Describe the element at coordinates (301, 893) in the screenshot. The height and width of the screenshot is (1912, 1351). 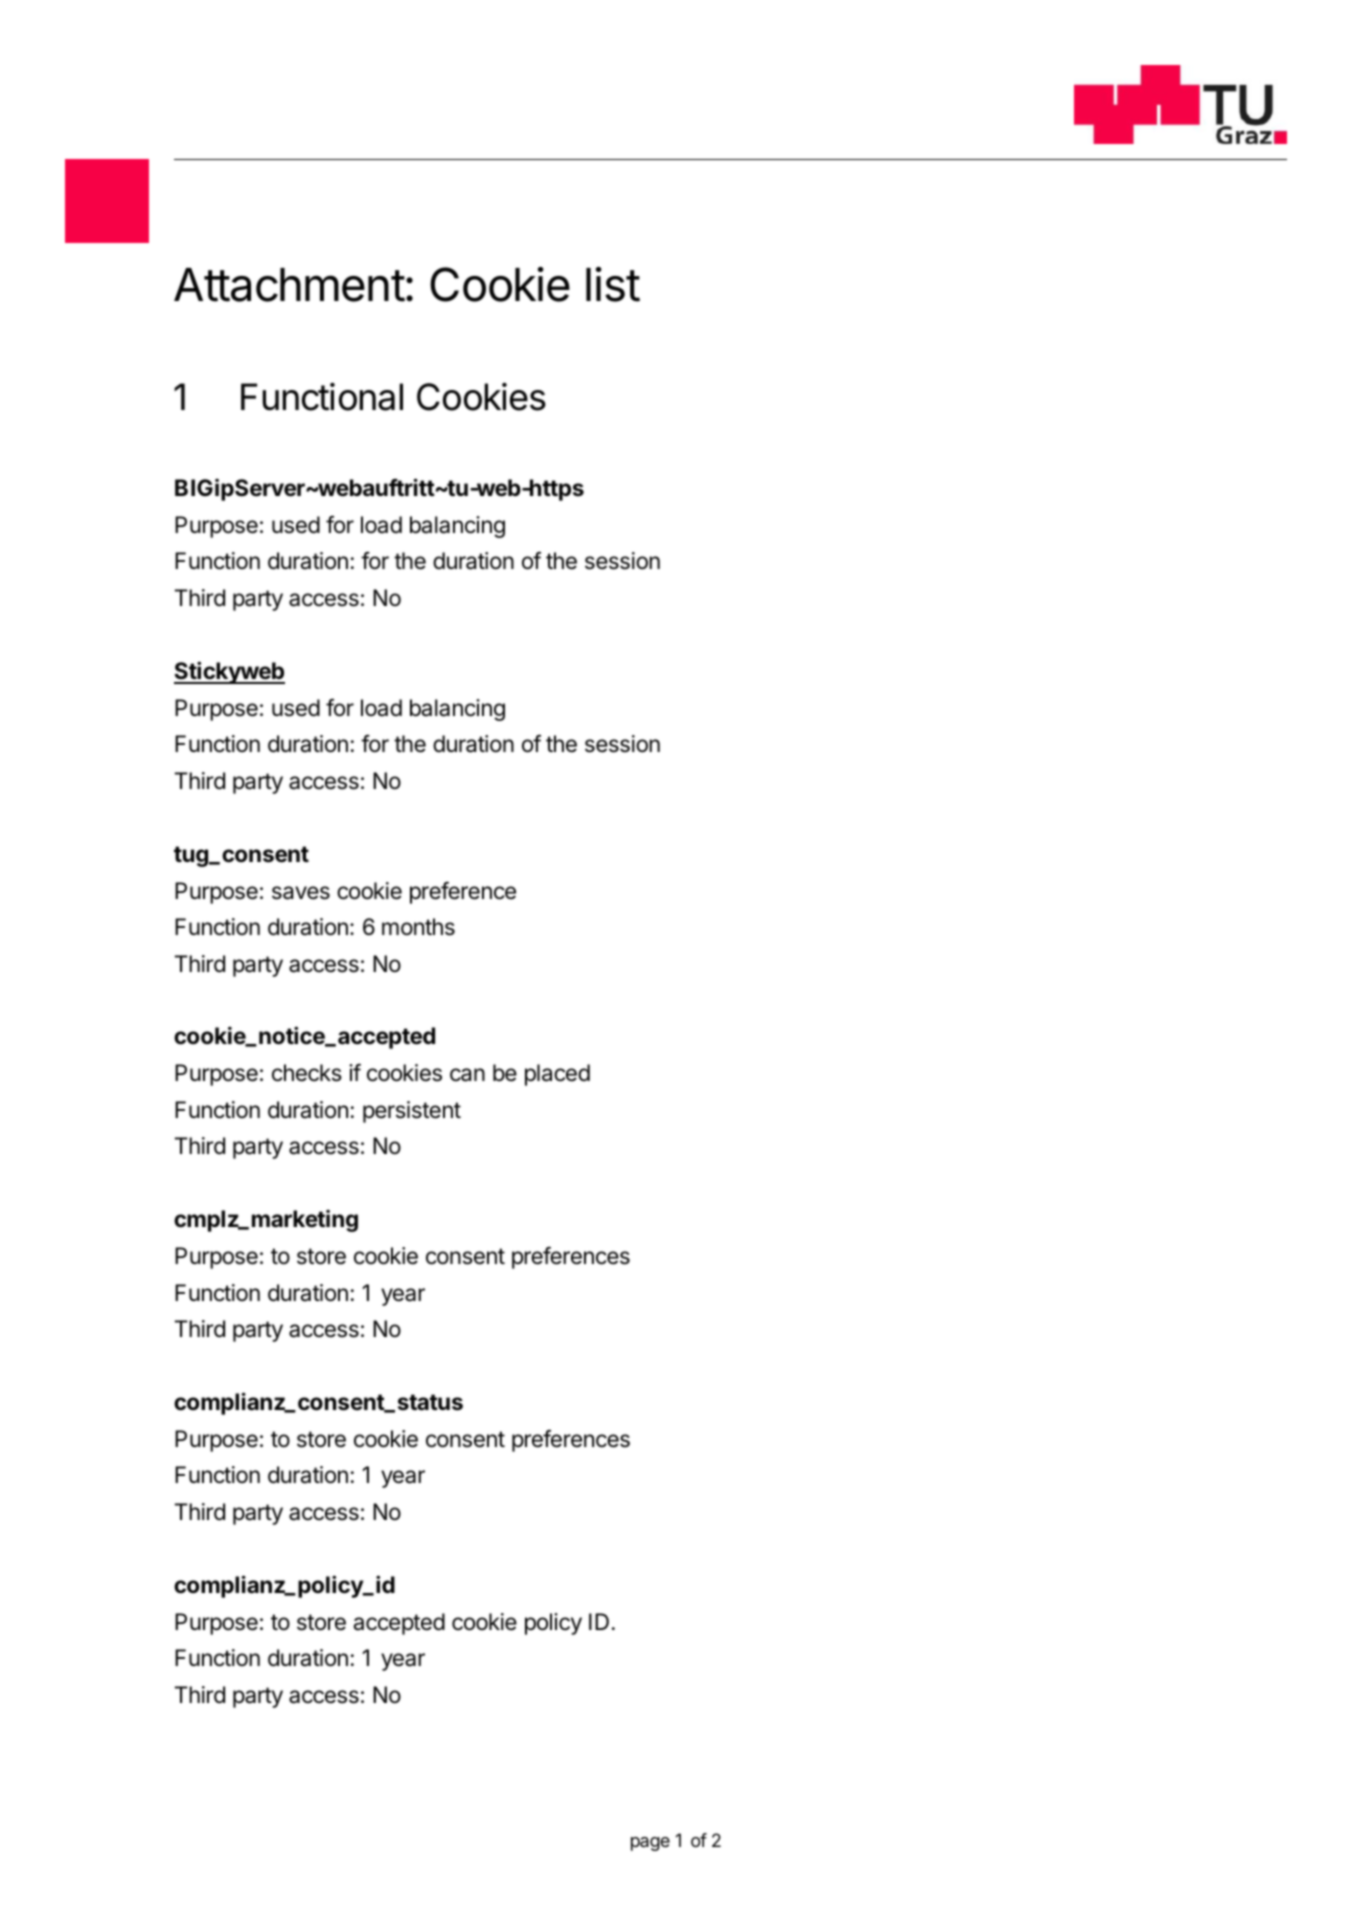
I see `saves` at that location.
